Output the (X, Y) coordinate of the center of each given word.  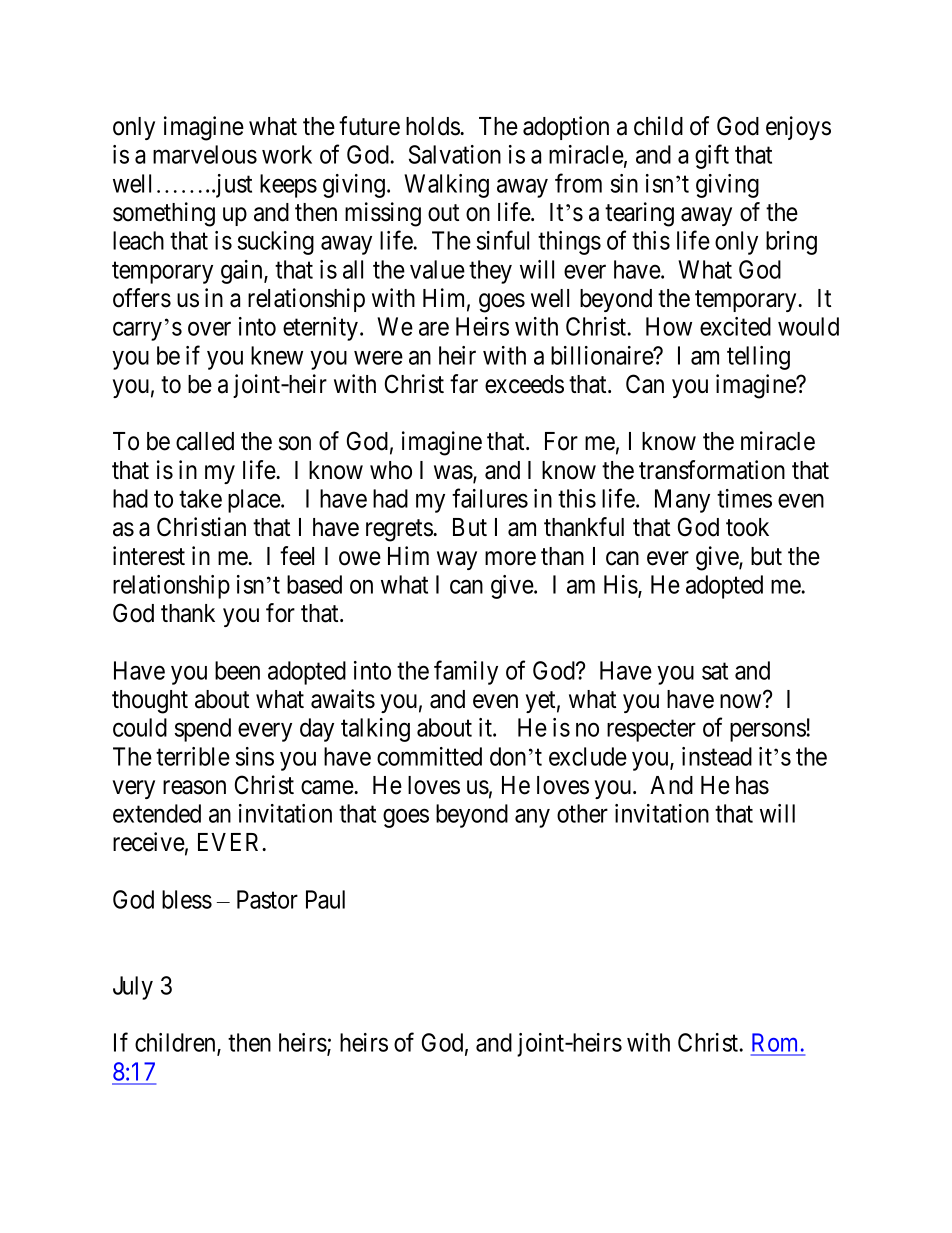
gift (712, 156)
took (747, 527)
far (464, 384)
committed (429, 756)
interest (149, 556)
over (209, 329)
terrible (193, 756)
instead (717, 756)
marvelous (205, 154)
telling (758, 358)
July (133, 988)
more (510, 558)
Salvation (455, 154)
